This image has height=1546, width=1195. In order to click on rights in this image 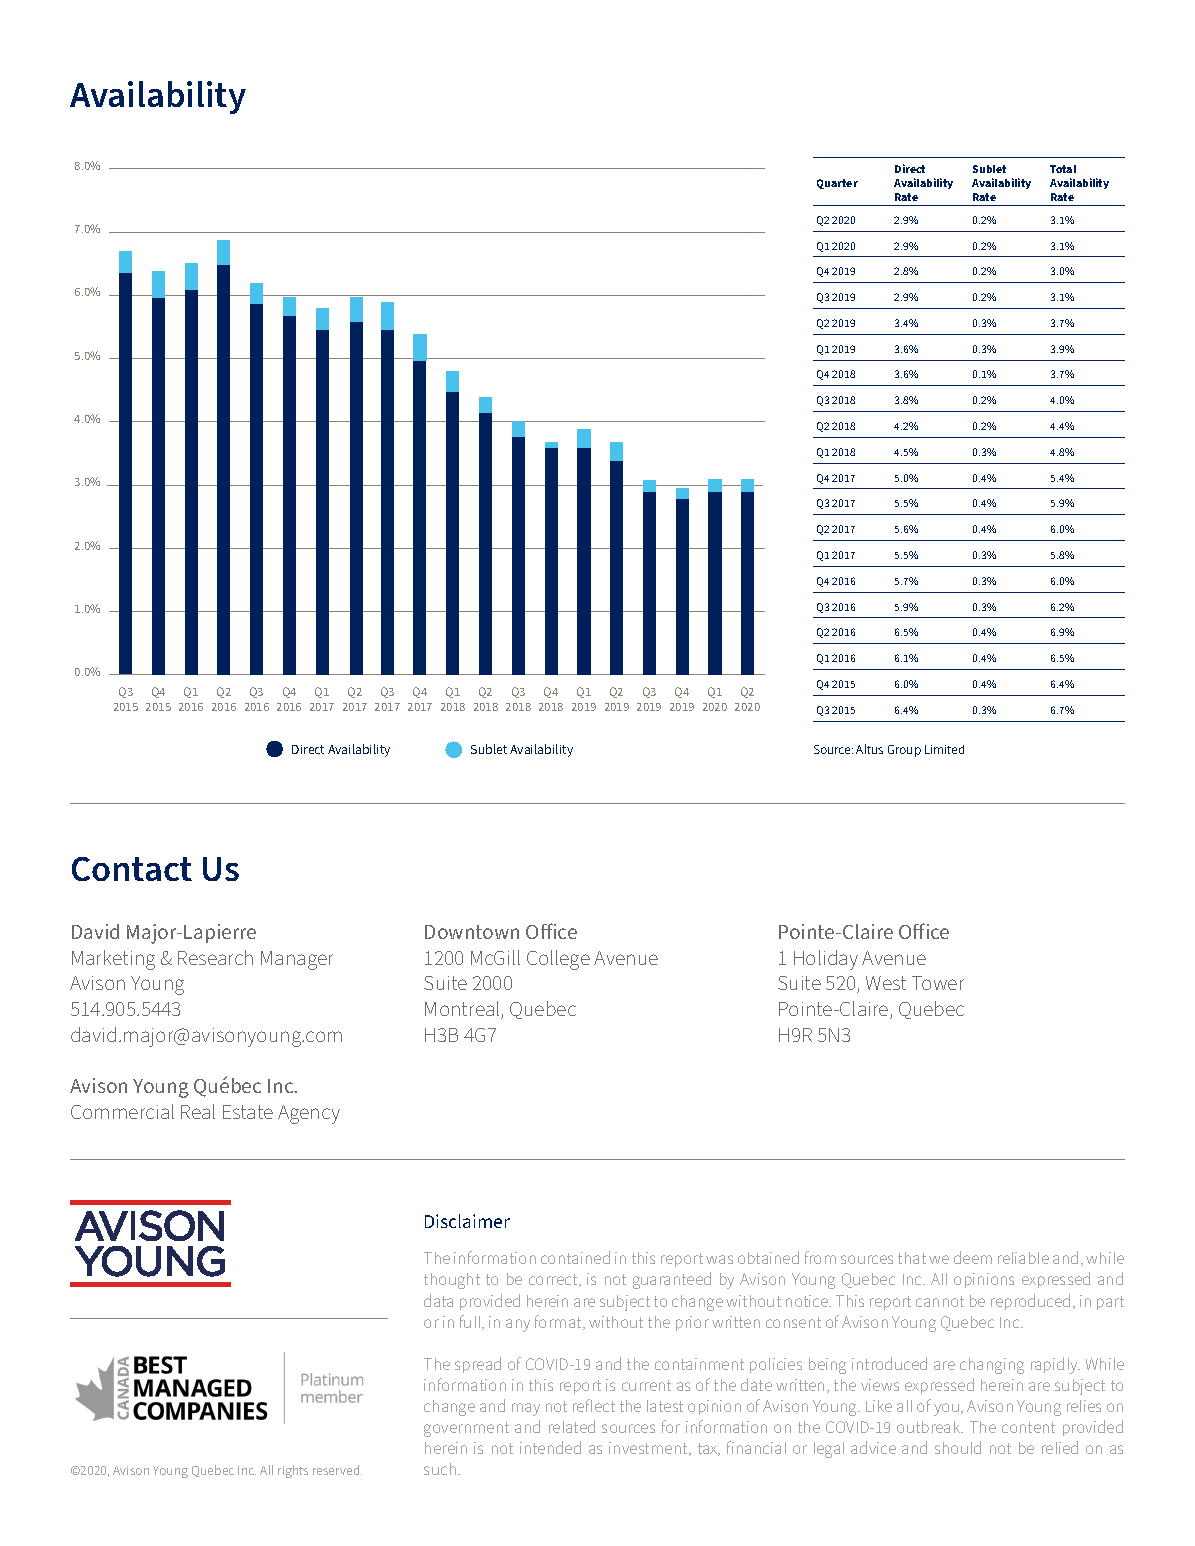, I will do `click(293, 1471)`.
